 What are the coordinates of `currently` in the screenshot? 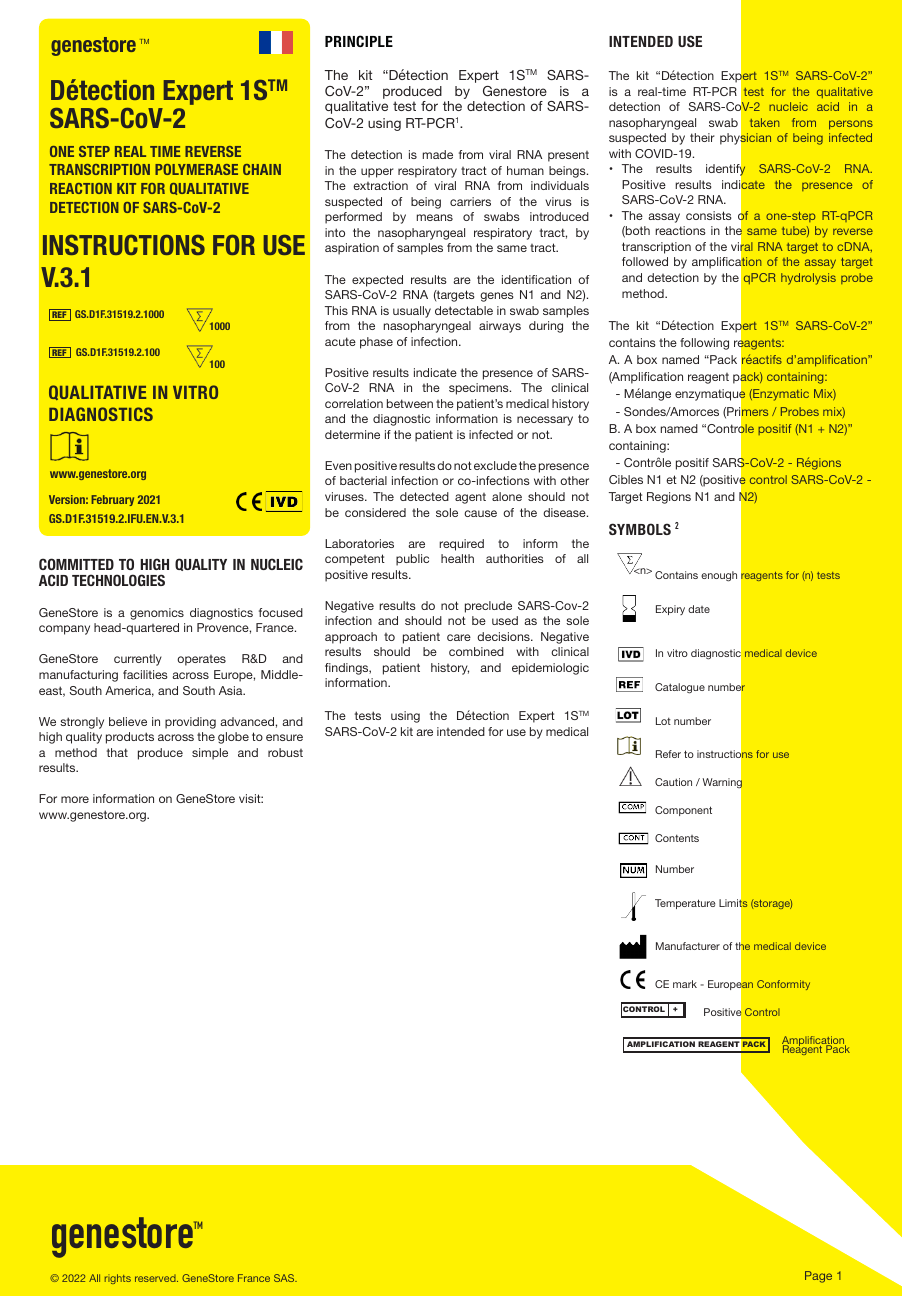 It's located at (138, 660).
